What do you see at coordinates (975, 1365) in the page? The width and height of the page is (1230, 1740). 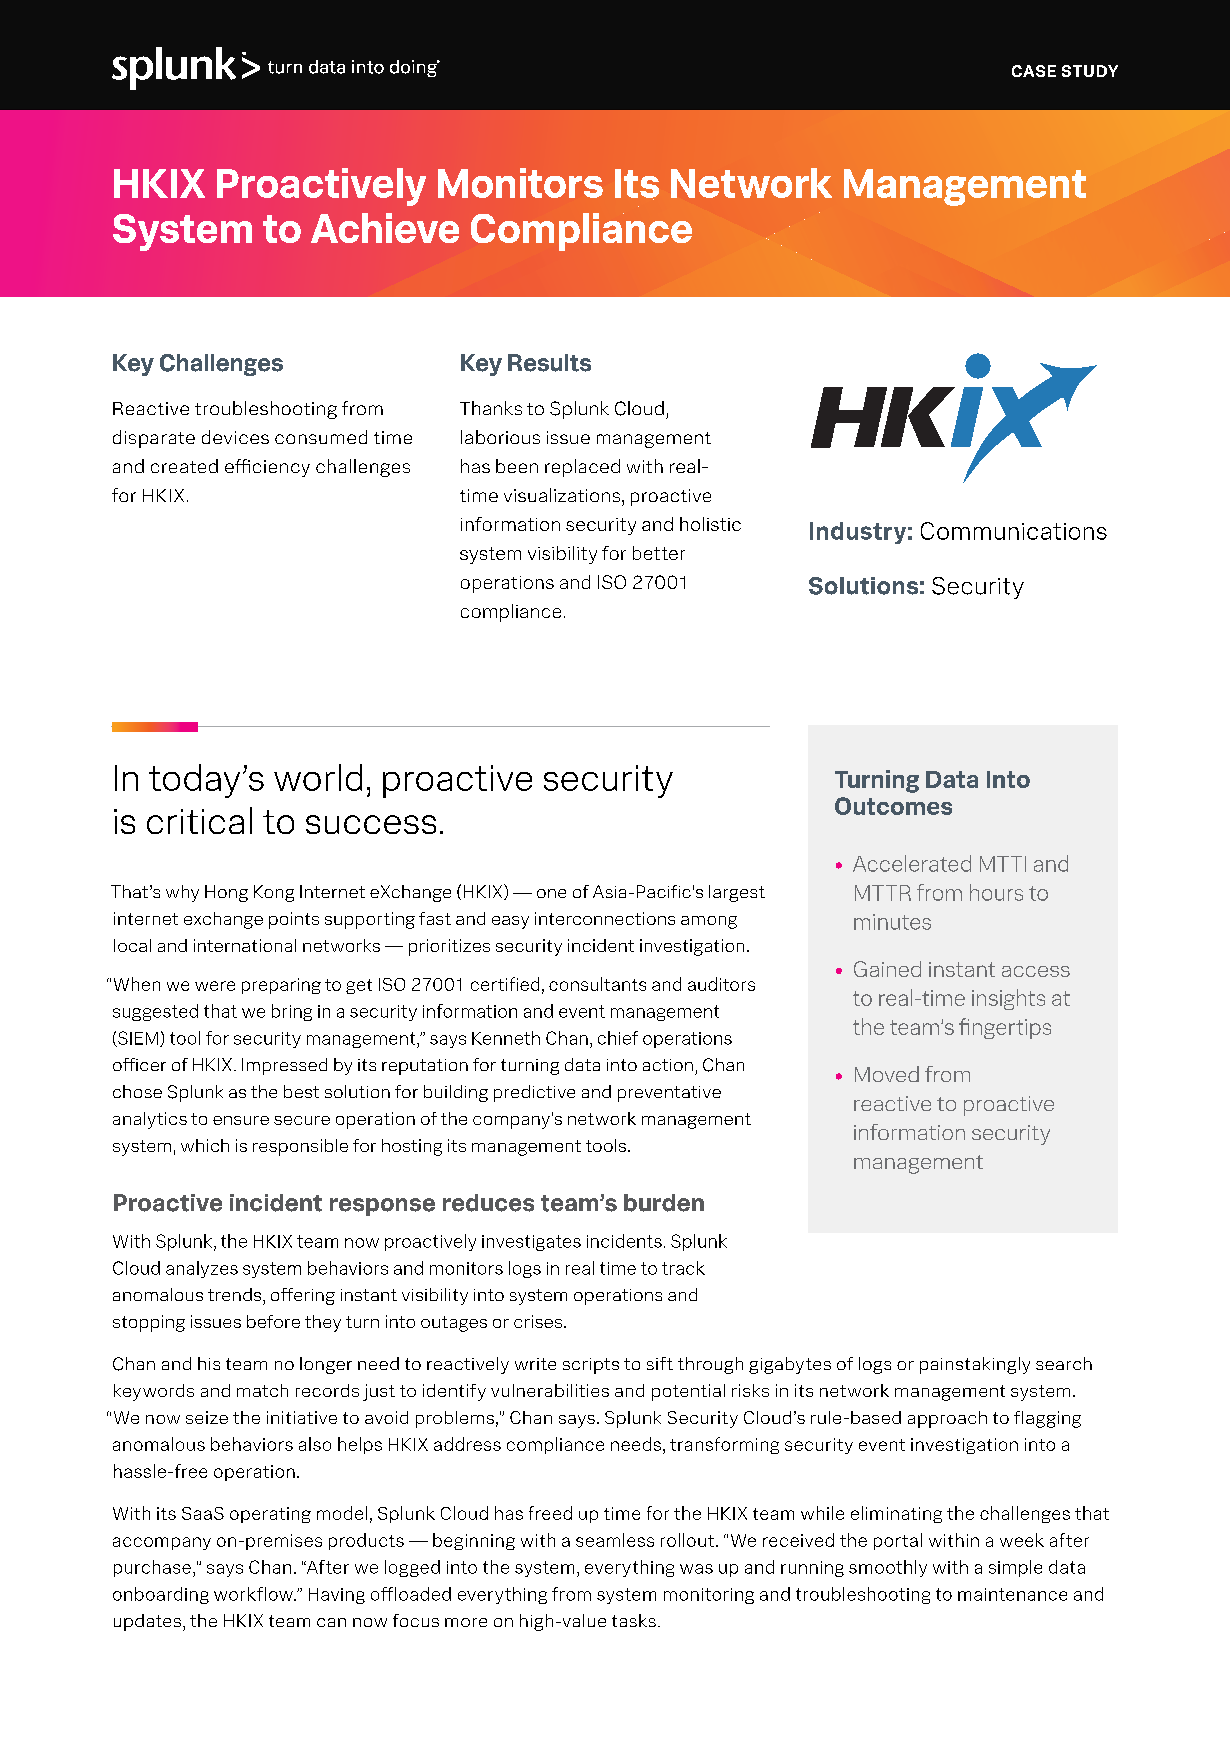 I see `painstakingly` at bounding box center [975, 1365].
